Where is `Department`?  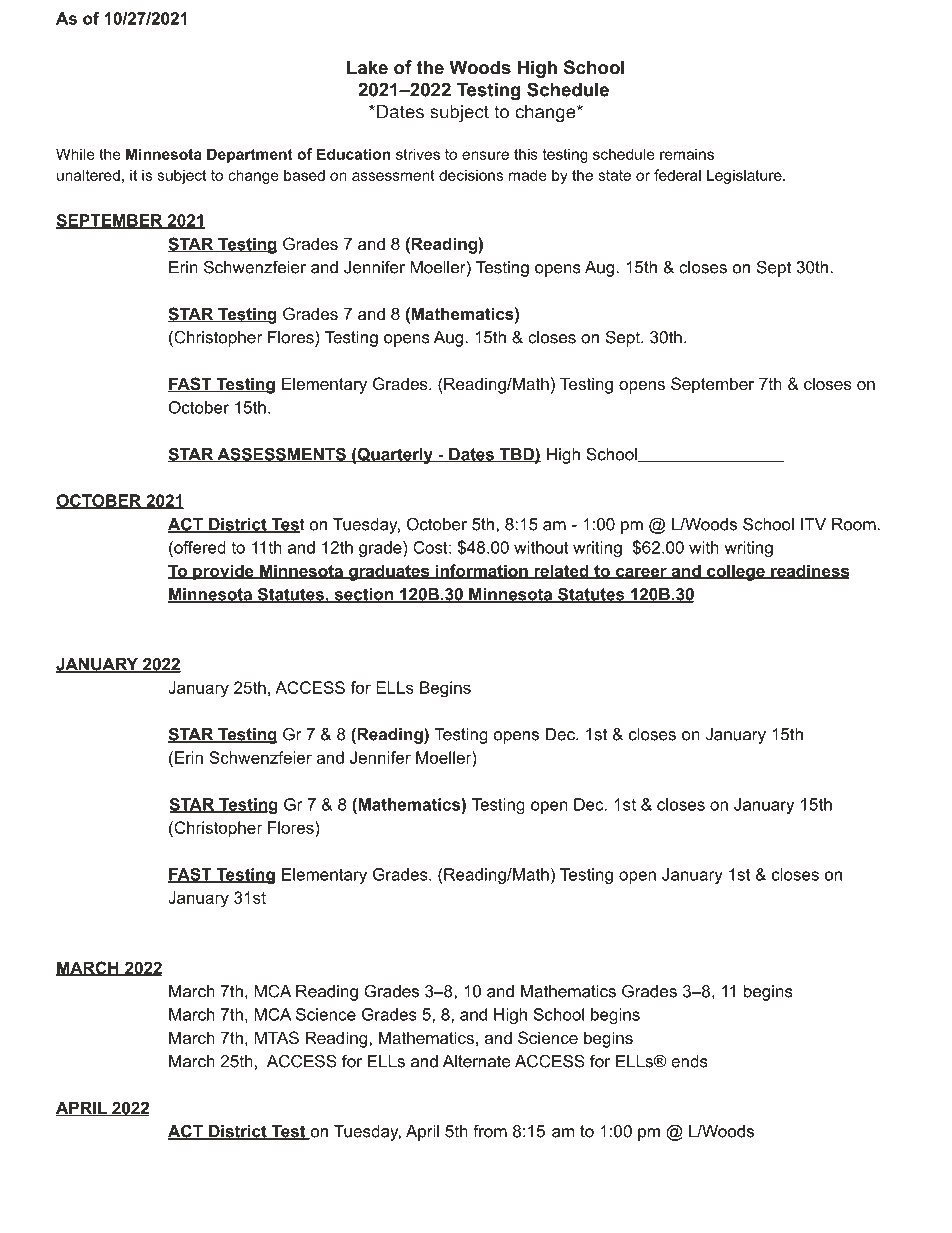
Department is located at coordinates (250, 155).
